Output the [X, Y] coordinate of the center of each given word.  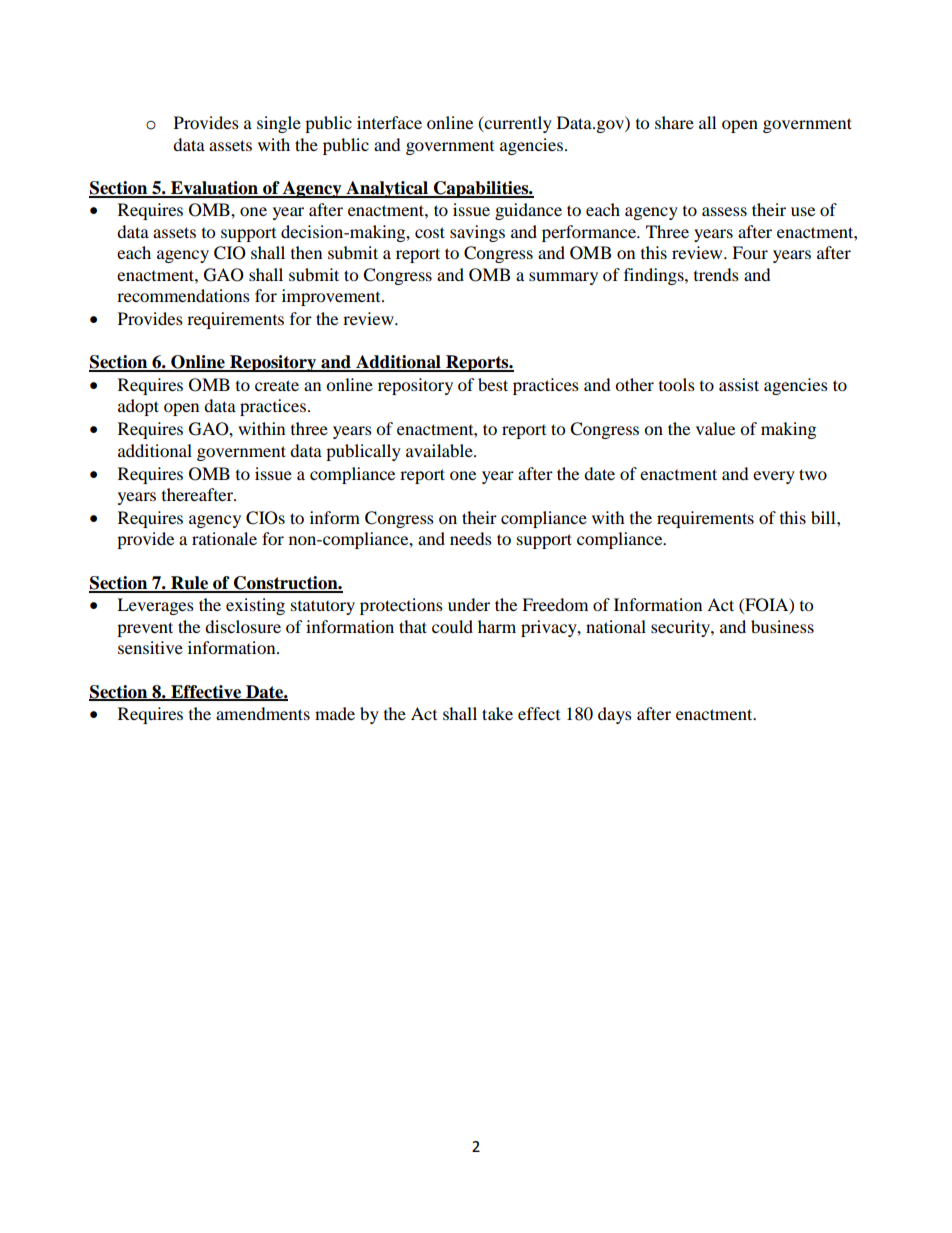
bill [824, 517]
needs [471, 538]
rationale [224, 538]
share [674, 122]
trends [716, 274]
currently [517, 124]
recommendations [183, 295]
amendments [263, 713]
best [493, 384]
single [279, 124]
